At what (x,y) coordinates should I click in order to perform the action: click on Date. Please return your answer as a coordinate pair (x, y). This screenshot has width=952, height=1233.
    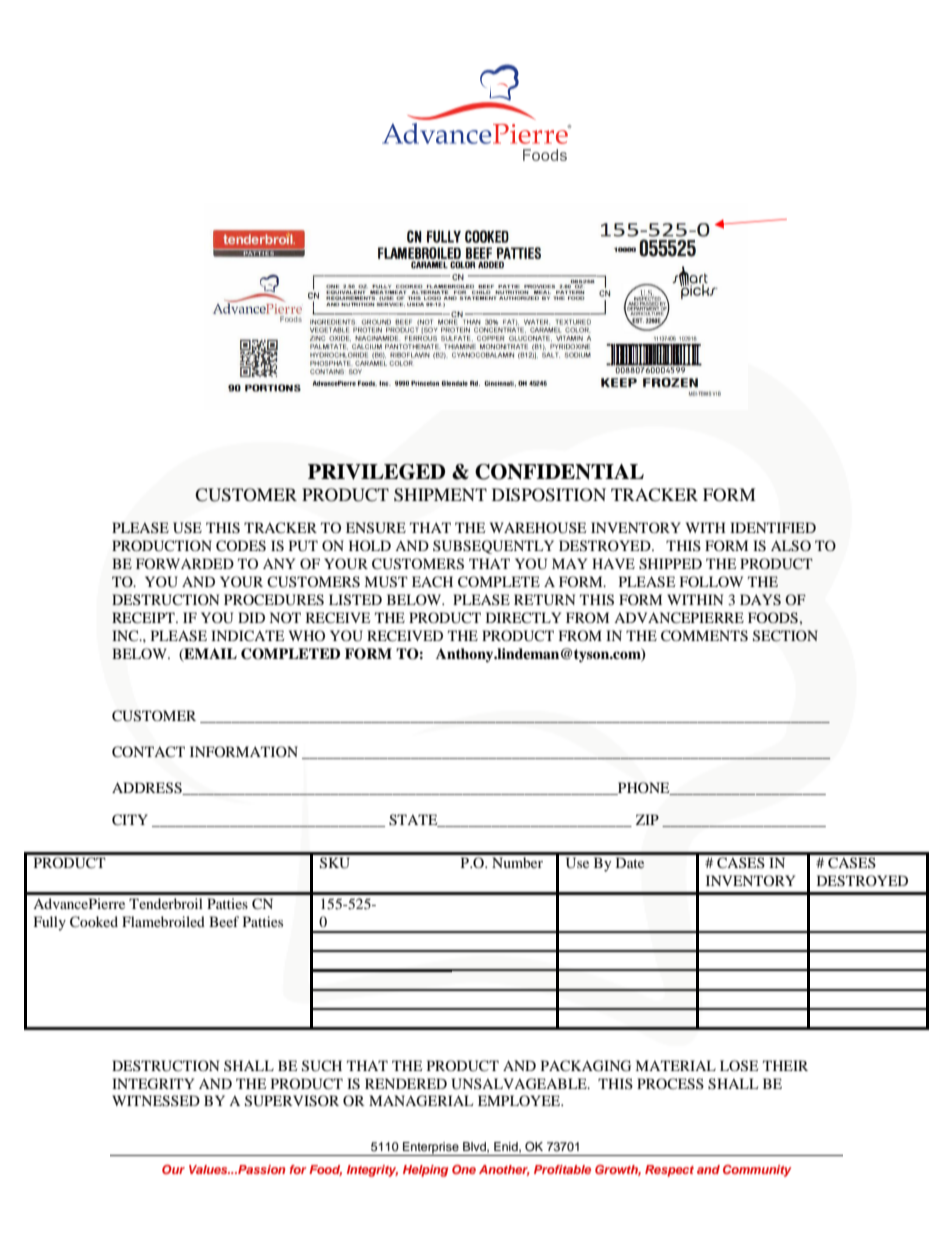
    Looking at the image, I should click on (630, 862).
